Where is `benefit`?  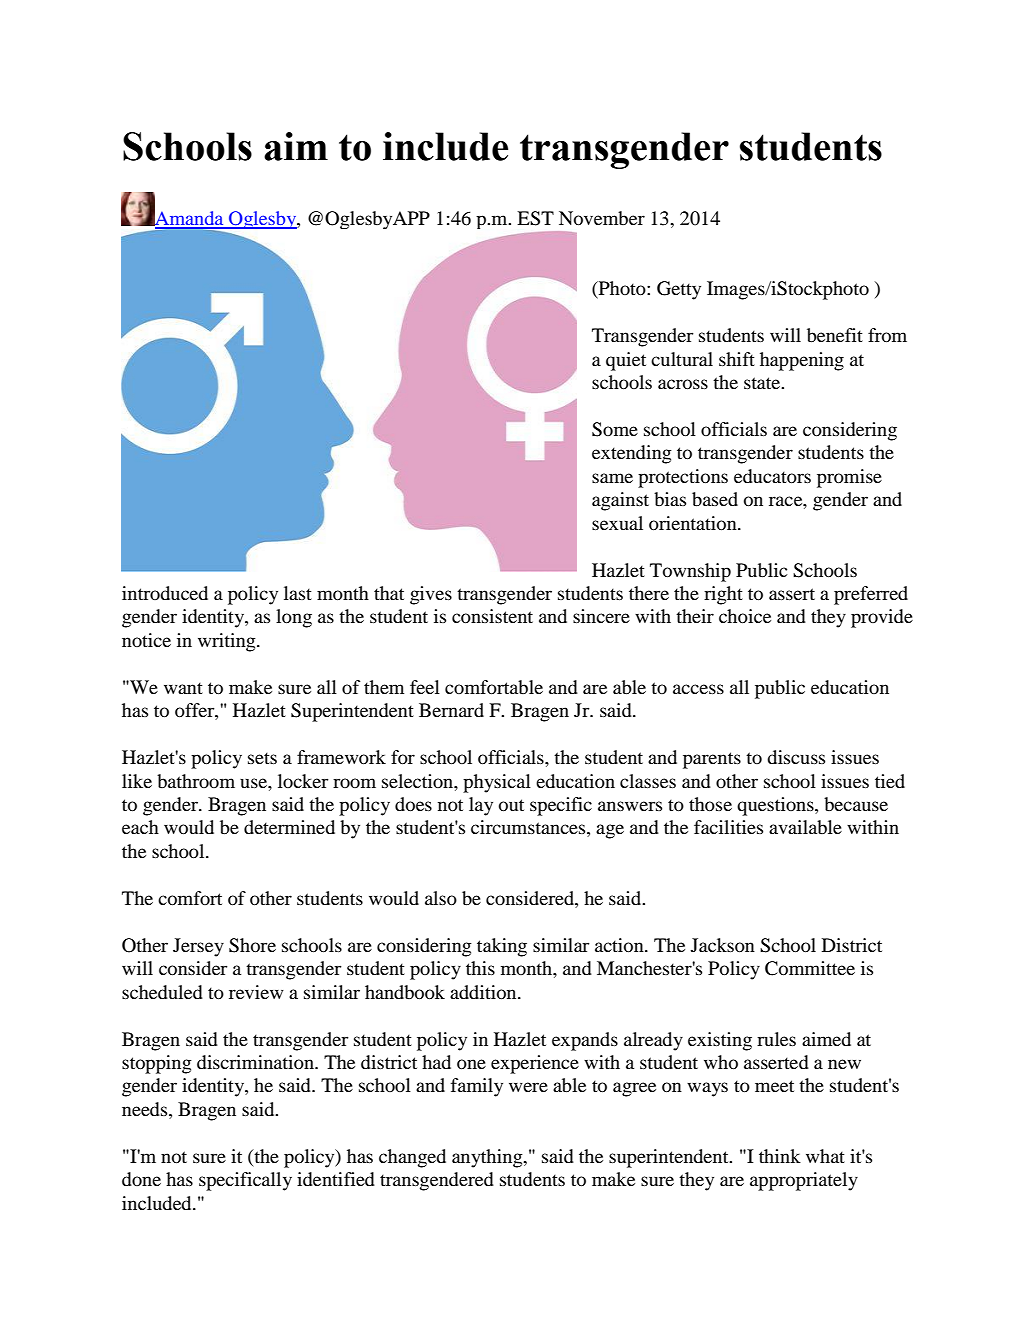
benefit is located at coordinates (835, 335).
